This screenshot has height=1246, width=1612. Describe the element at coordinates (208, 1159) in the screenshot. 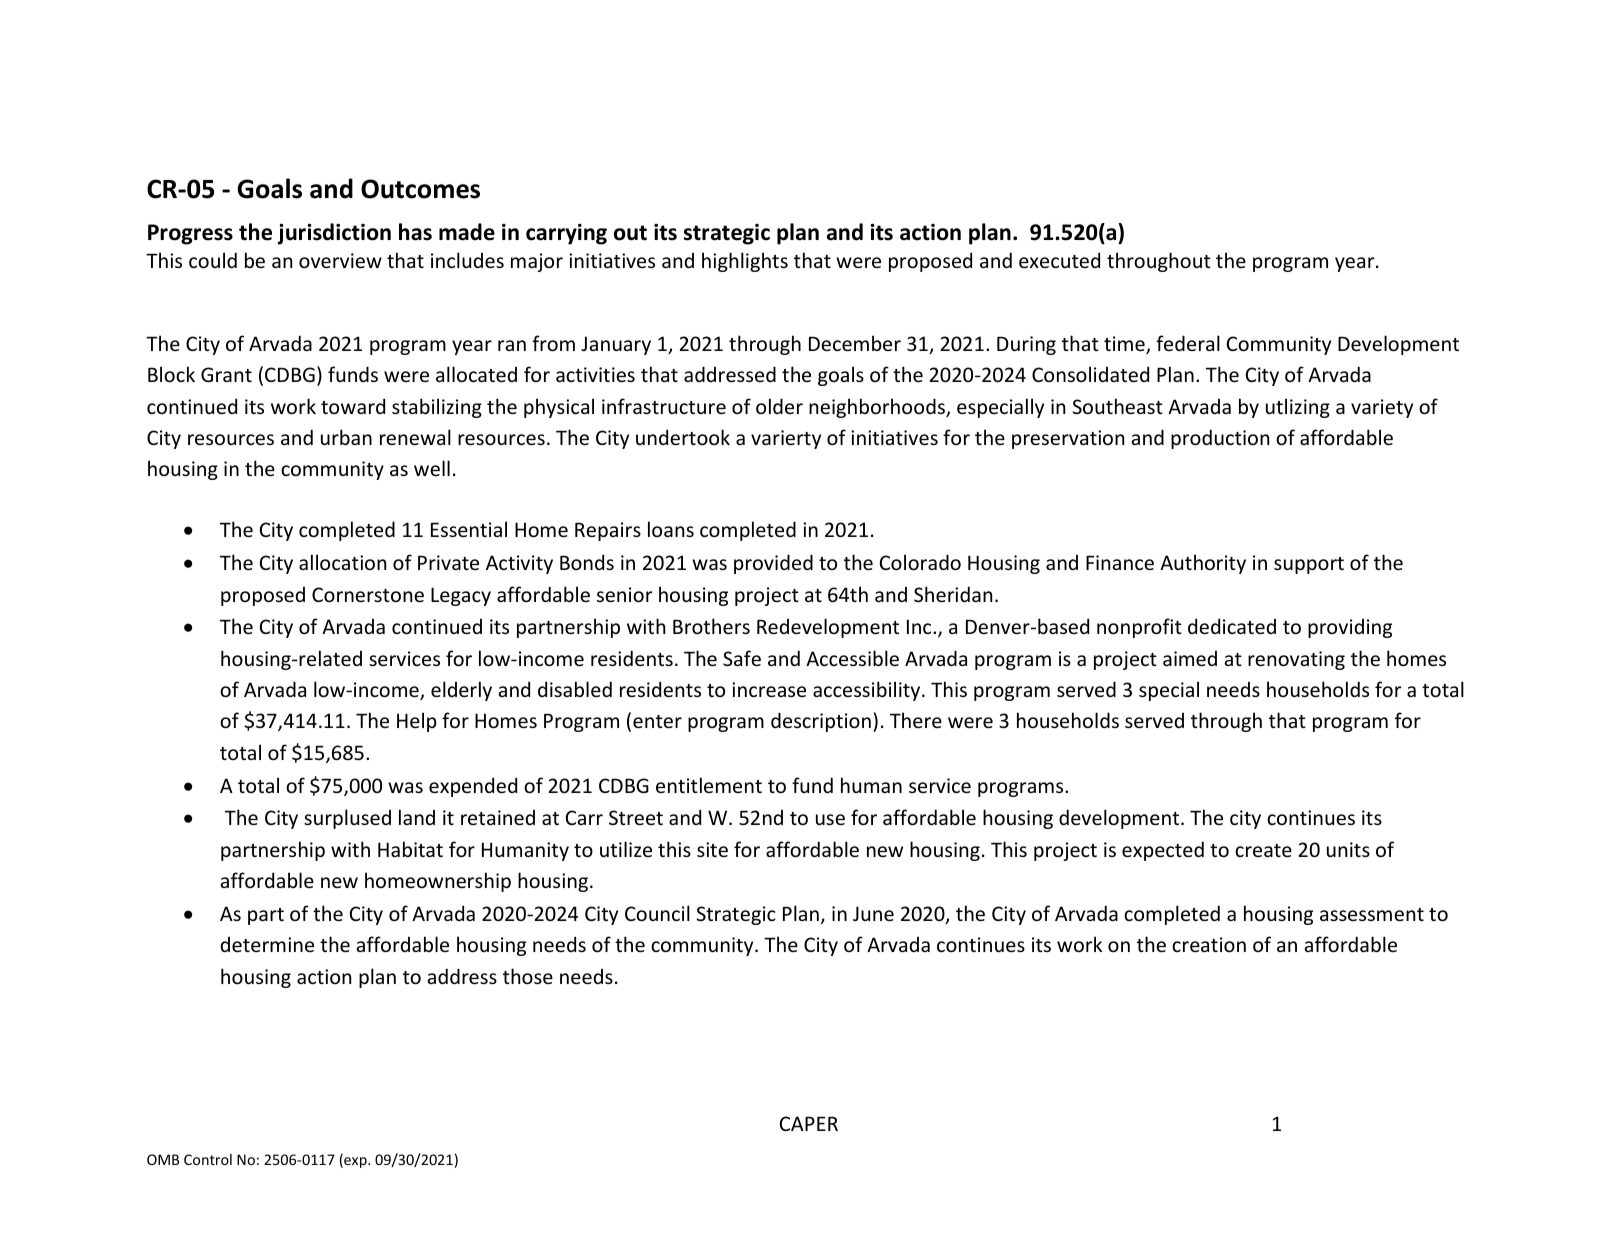

I see `Control` at that location.
